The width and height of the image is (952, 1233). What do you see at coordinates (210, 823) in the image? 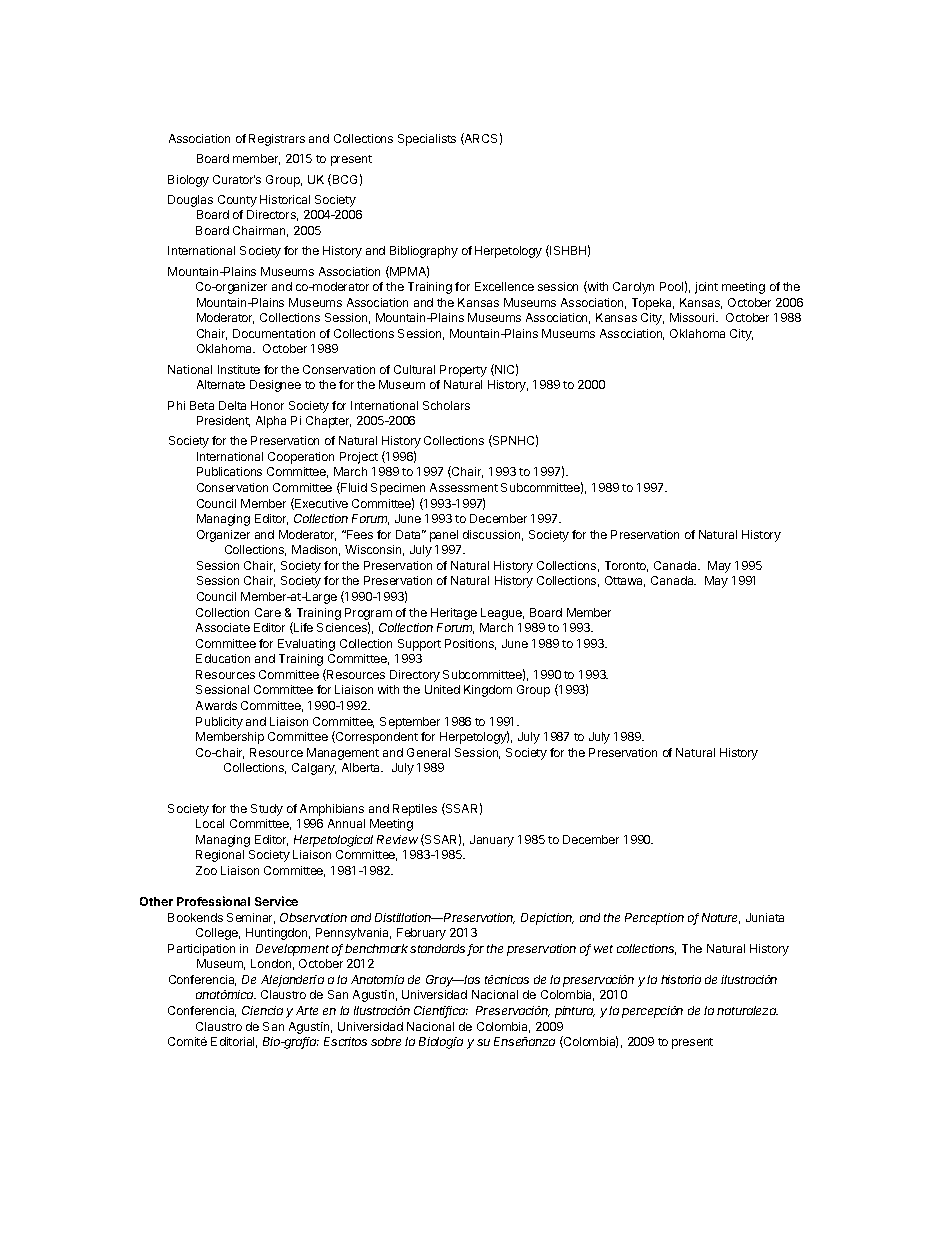
I see `Local` at bounding box center [210, 823].
